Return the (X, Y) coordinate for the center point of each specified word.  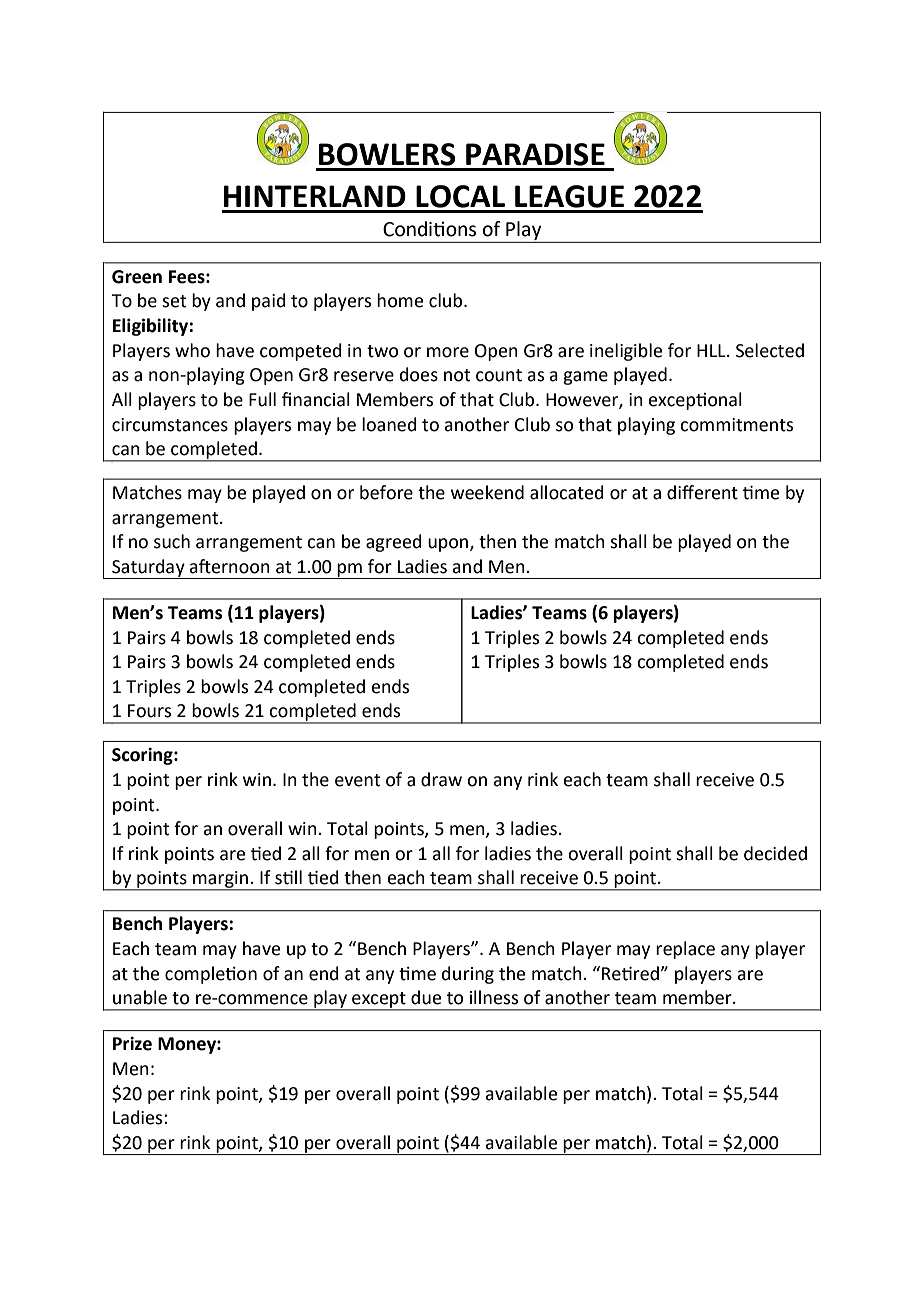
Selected (770, 350)
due (426, 997)
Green (137, 277)
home (400, 300)
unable (140, 997)
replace (685, 950)
